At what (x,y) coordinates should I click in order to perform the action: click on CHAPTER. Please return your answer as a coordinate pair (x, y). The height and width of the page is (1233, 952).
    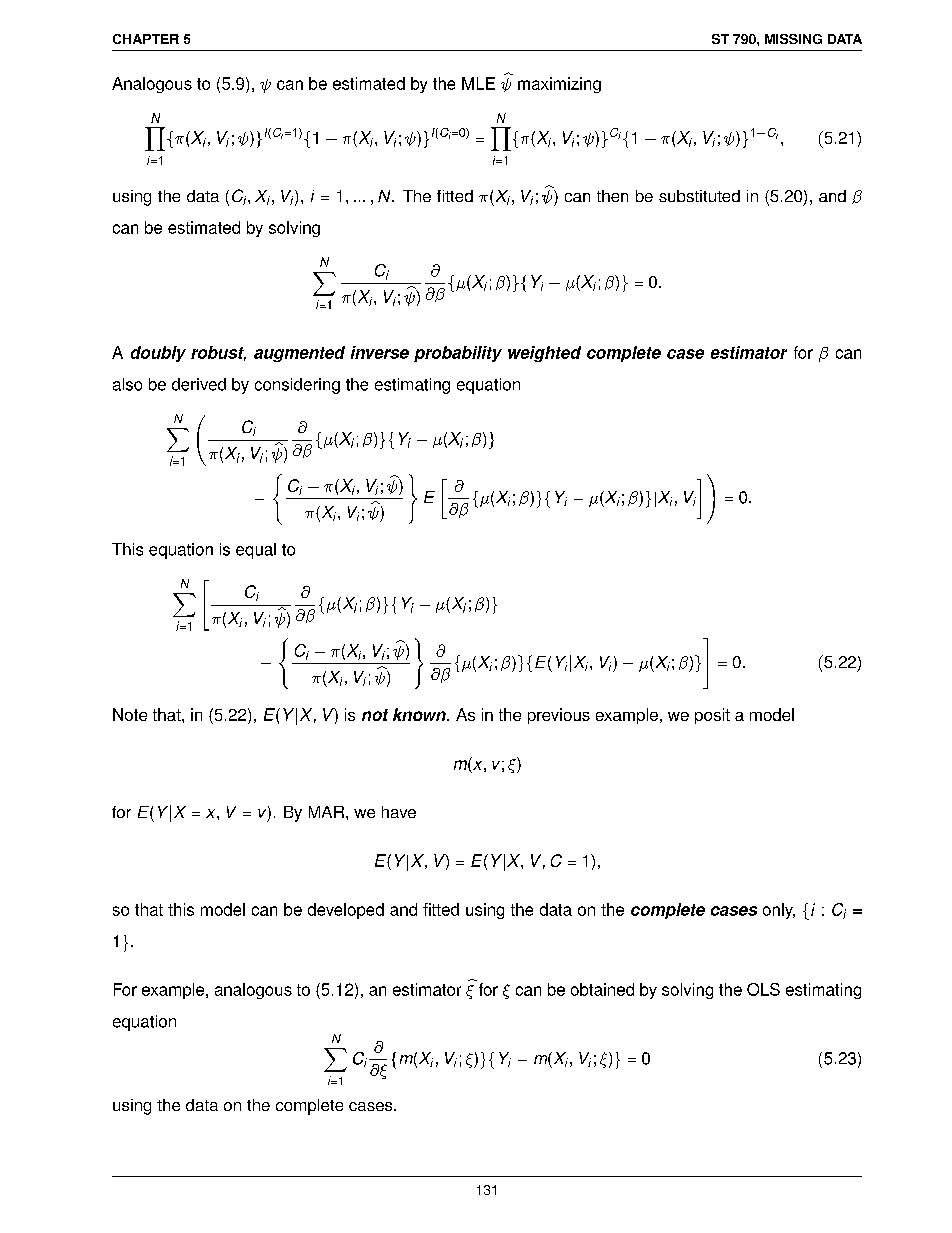
    Looking at the image, I should click on (146, 39).
